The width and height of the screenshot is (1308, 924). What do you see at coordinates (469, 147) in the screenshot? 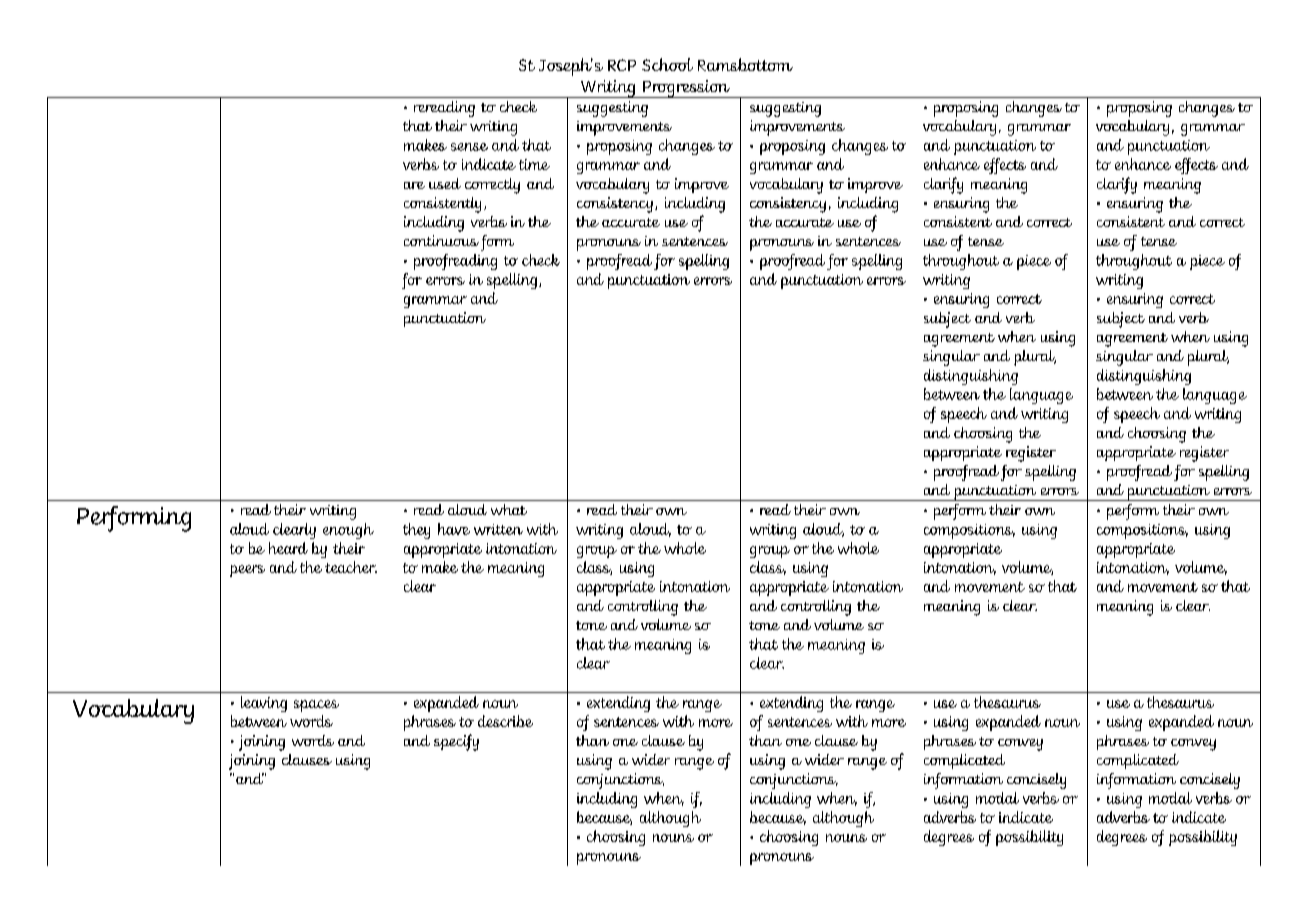
I see `sense` at bounding box center [469, 147].
